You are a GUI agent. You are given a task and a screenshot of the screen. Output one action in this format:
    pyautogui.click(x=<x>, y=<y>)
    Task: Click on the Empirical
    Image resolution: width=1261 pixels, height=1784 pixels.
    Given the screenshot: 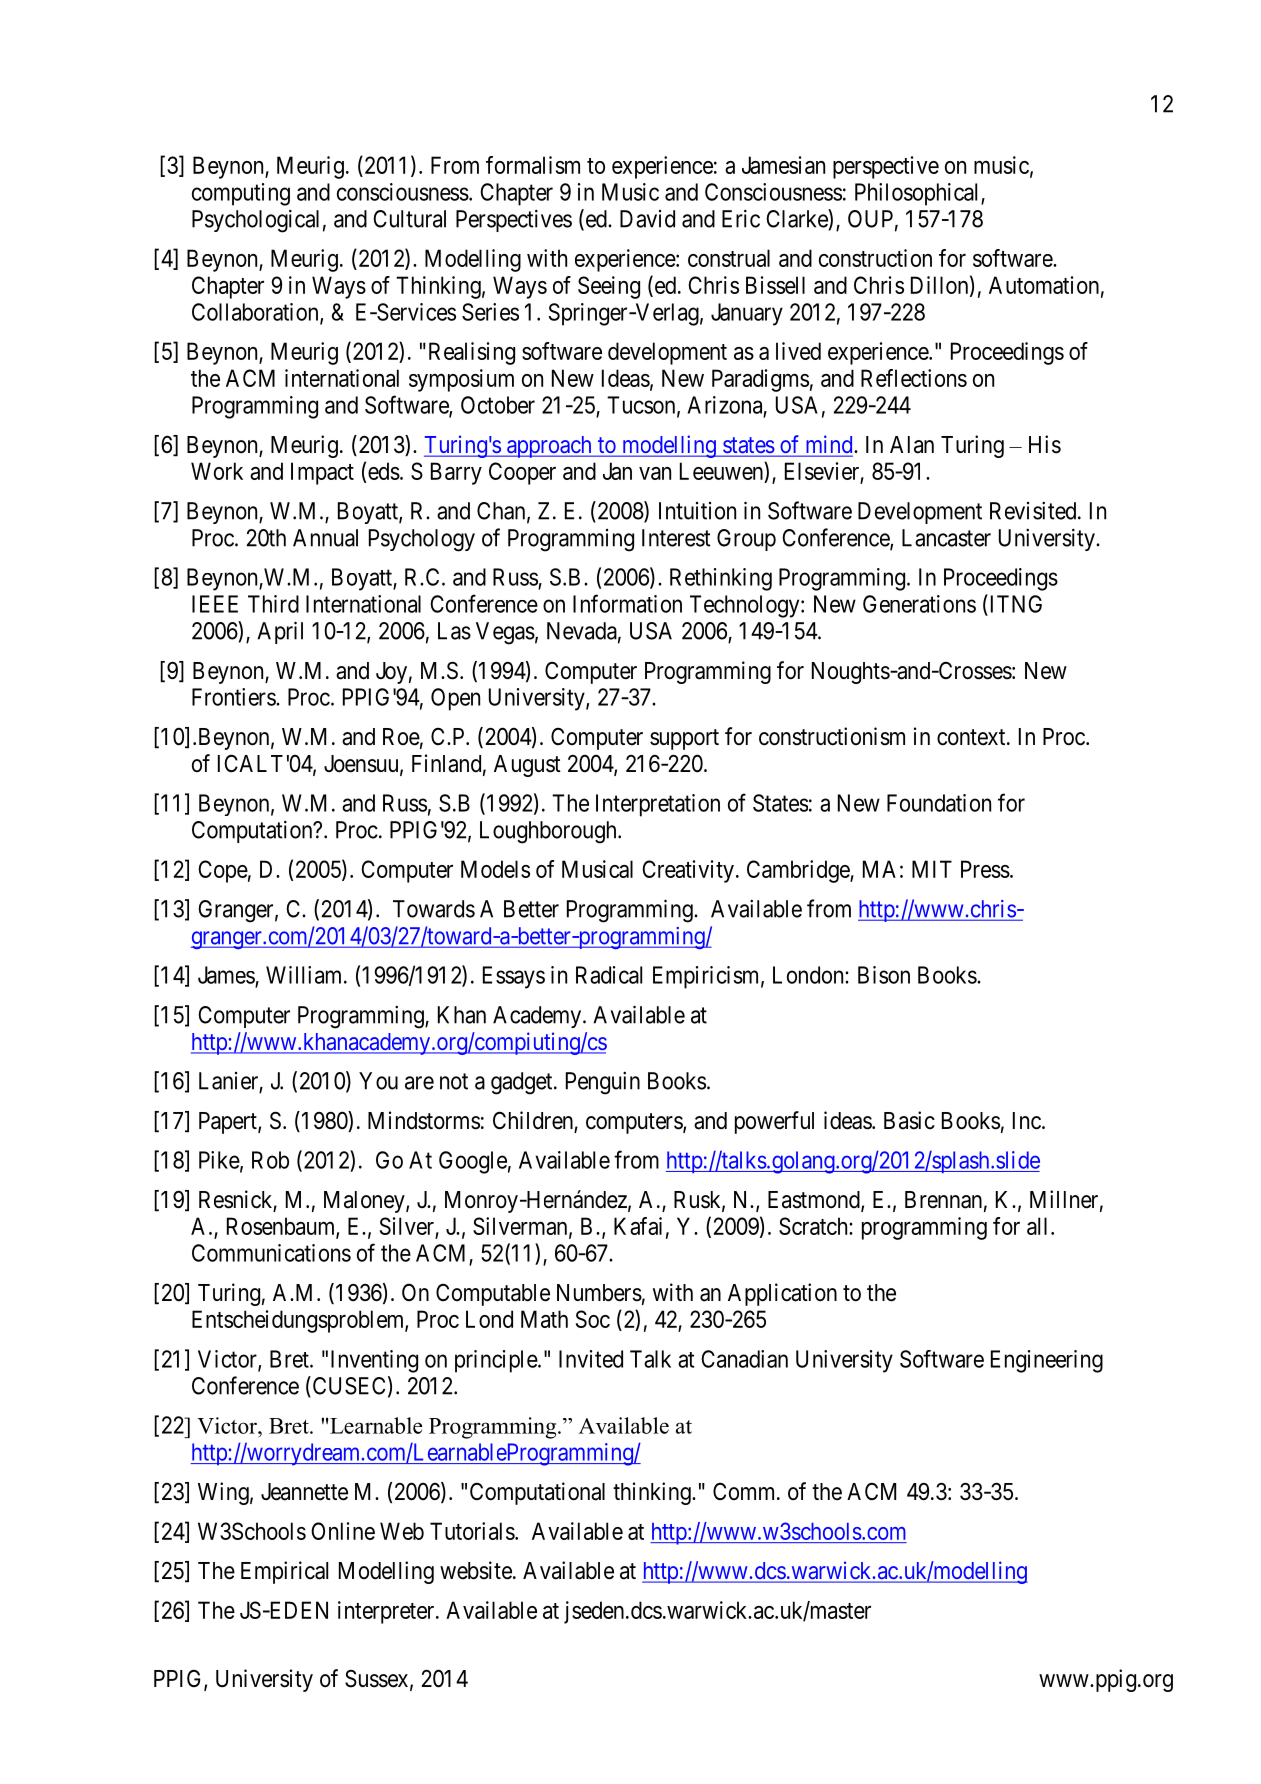 What is the action you would take?
    pyautogui.click(x=284, y=1572)
